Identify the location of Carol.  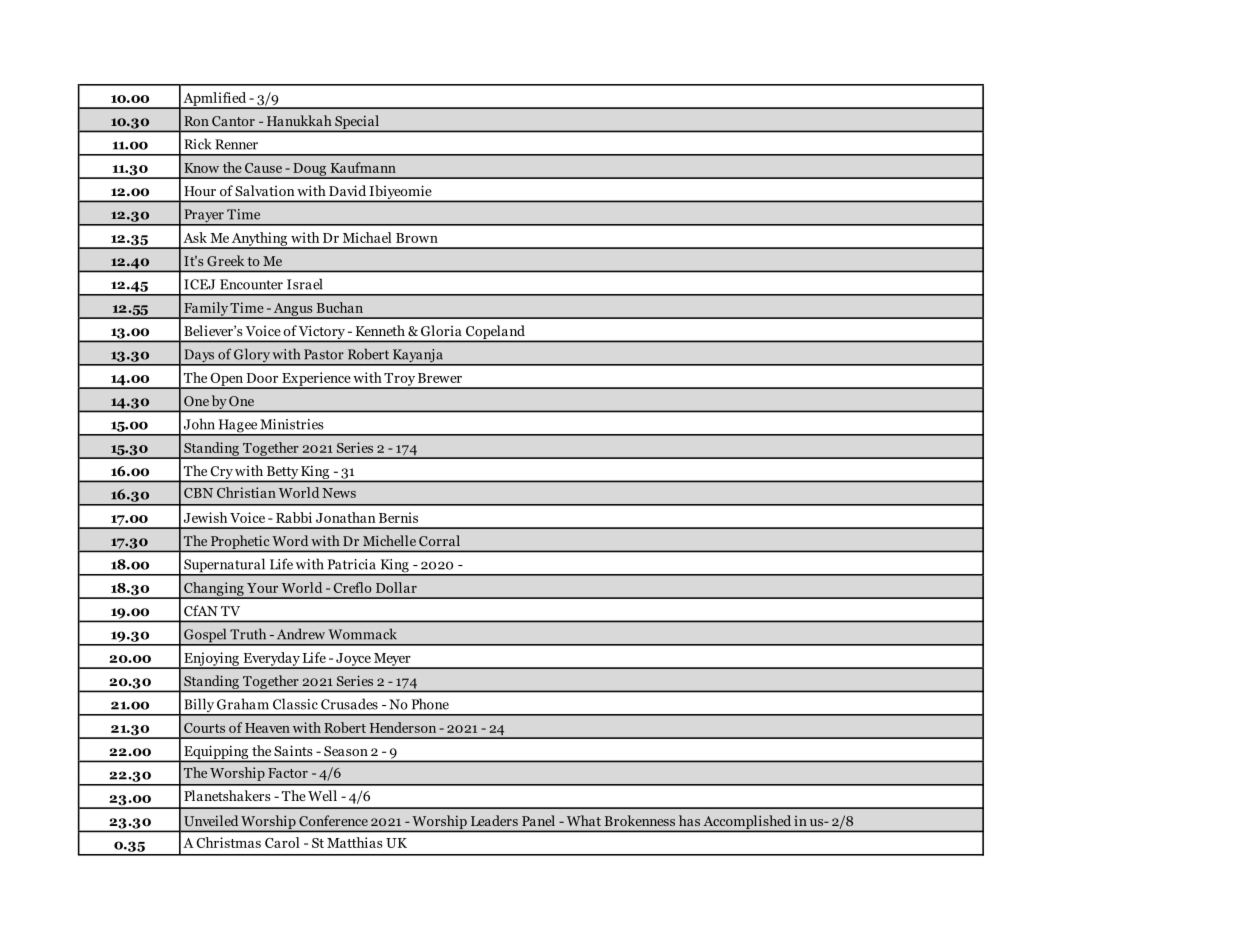
(282, 842).
